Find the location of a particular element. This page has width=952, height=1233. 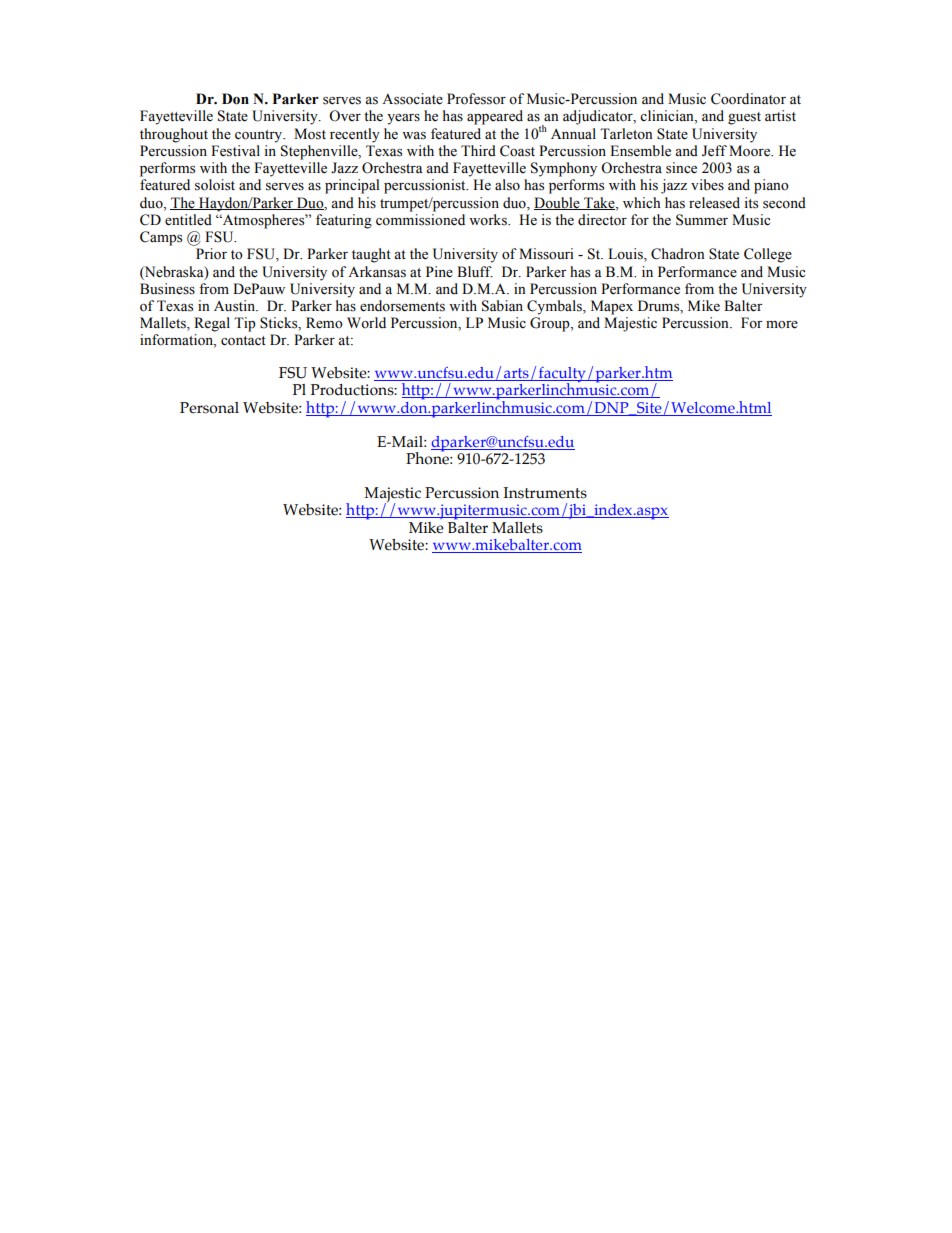

guest is located at coordinates (744, 118).
